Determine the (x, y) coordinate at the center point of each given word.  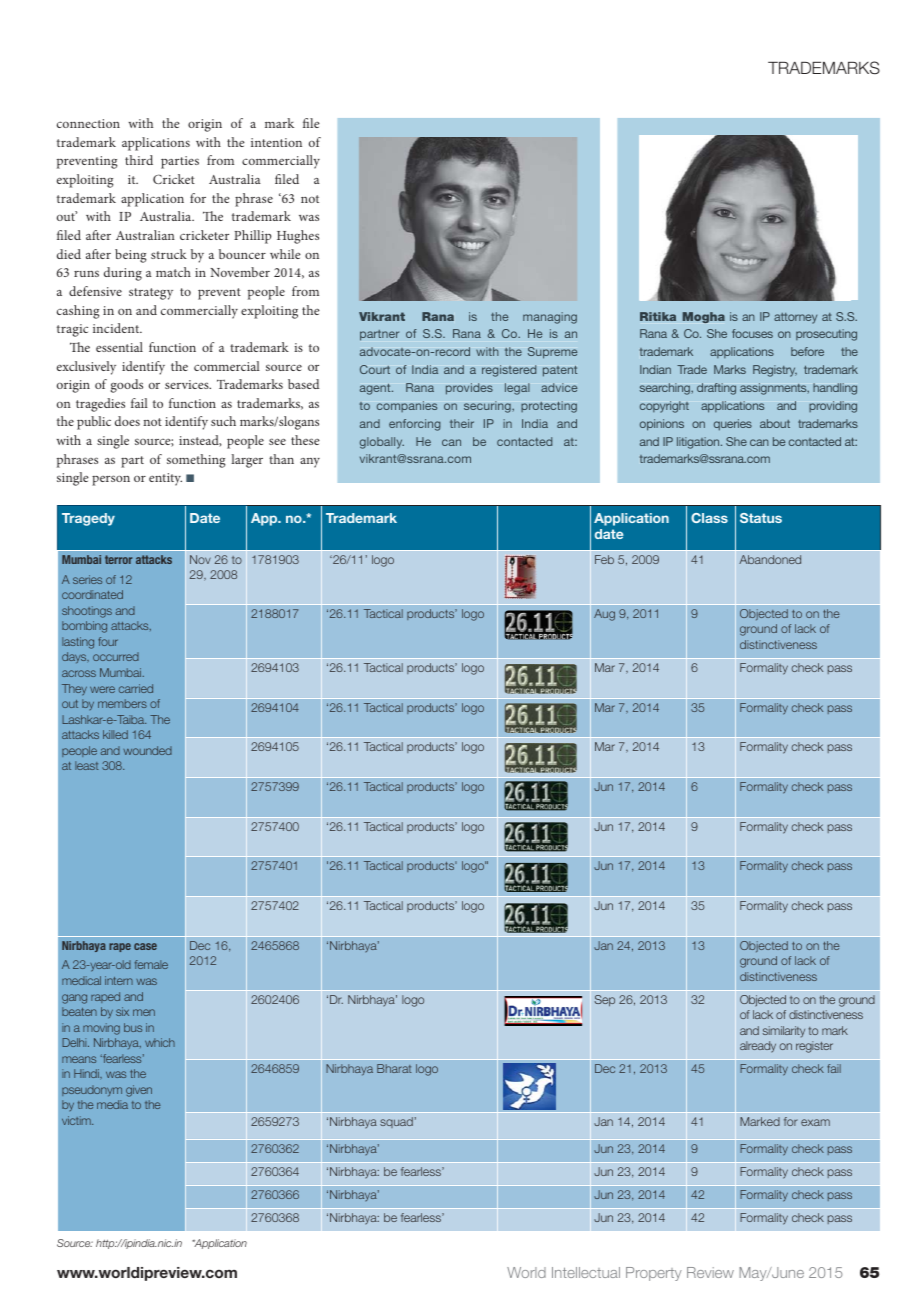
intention (276, 142)
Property (654, 1274)
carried (136, 688)
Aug (604, 615)
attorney (795, 318)
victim (77, 1120)
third (139, 160)
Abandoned (770, 559)
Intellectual (586, 1272)
